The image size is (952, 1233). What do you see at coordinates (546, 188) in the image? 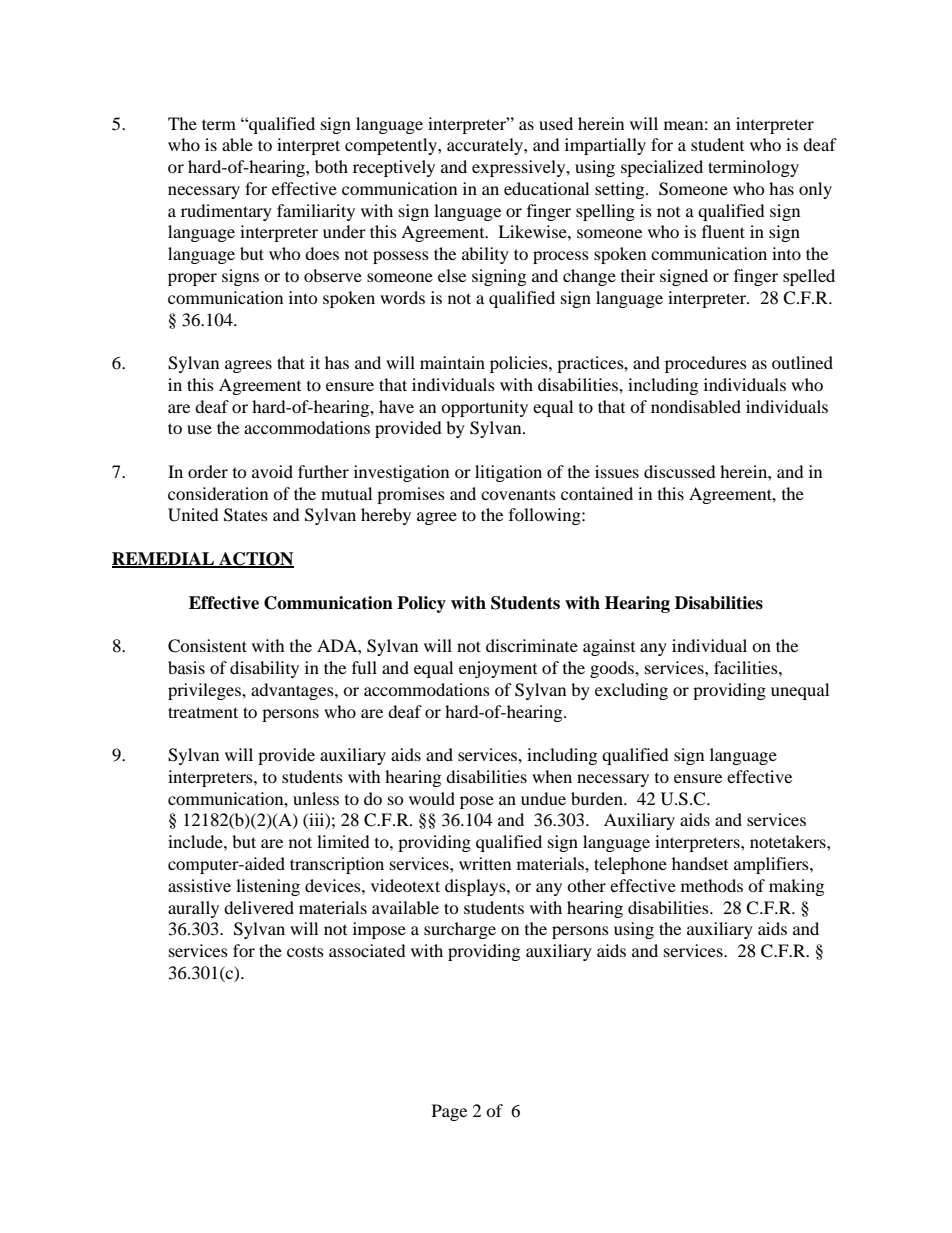
I see `educational` at bounding box center [546, 188].
